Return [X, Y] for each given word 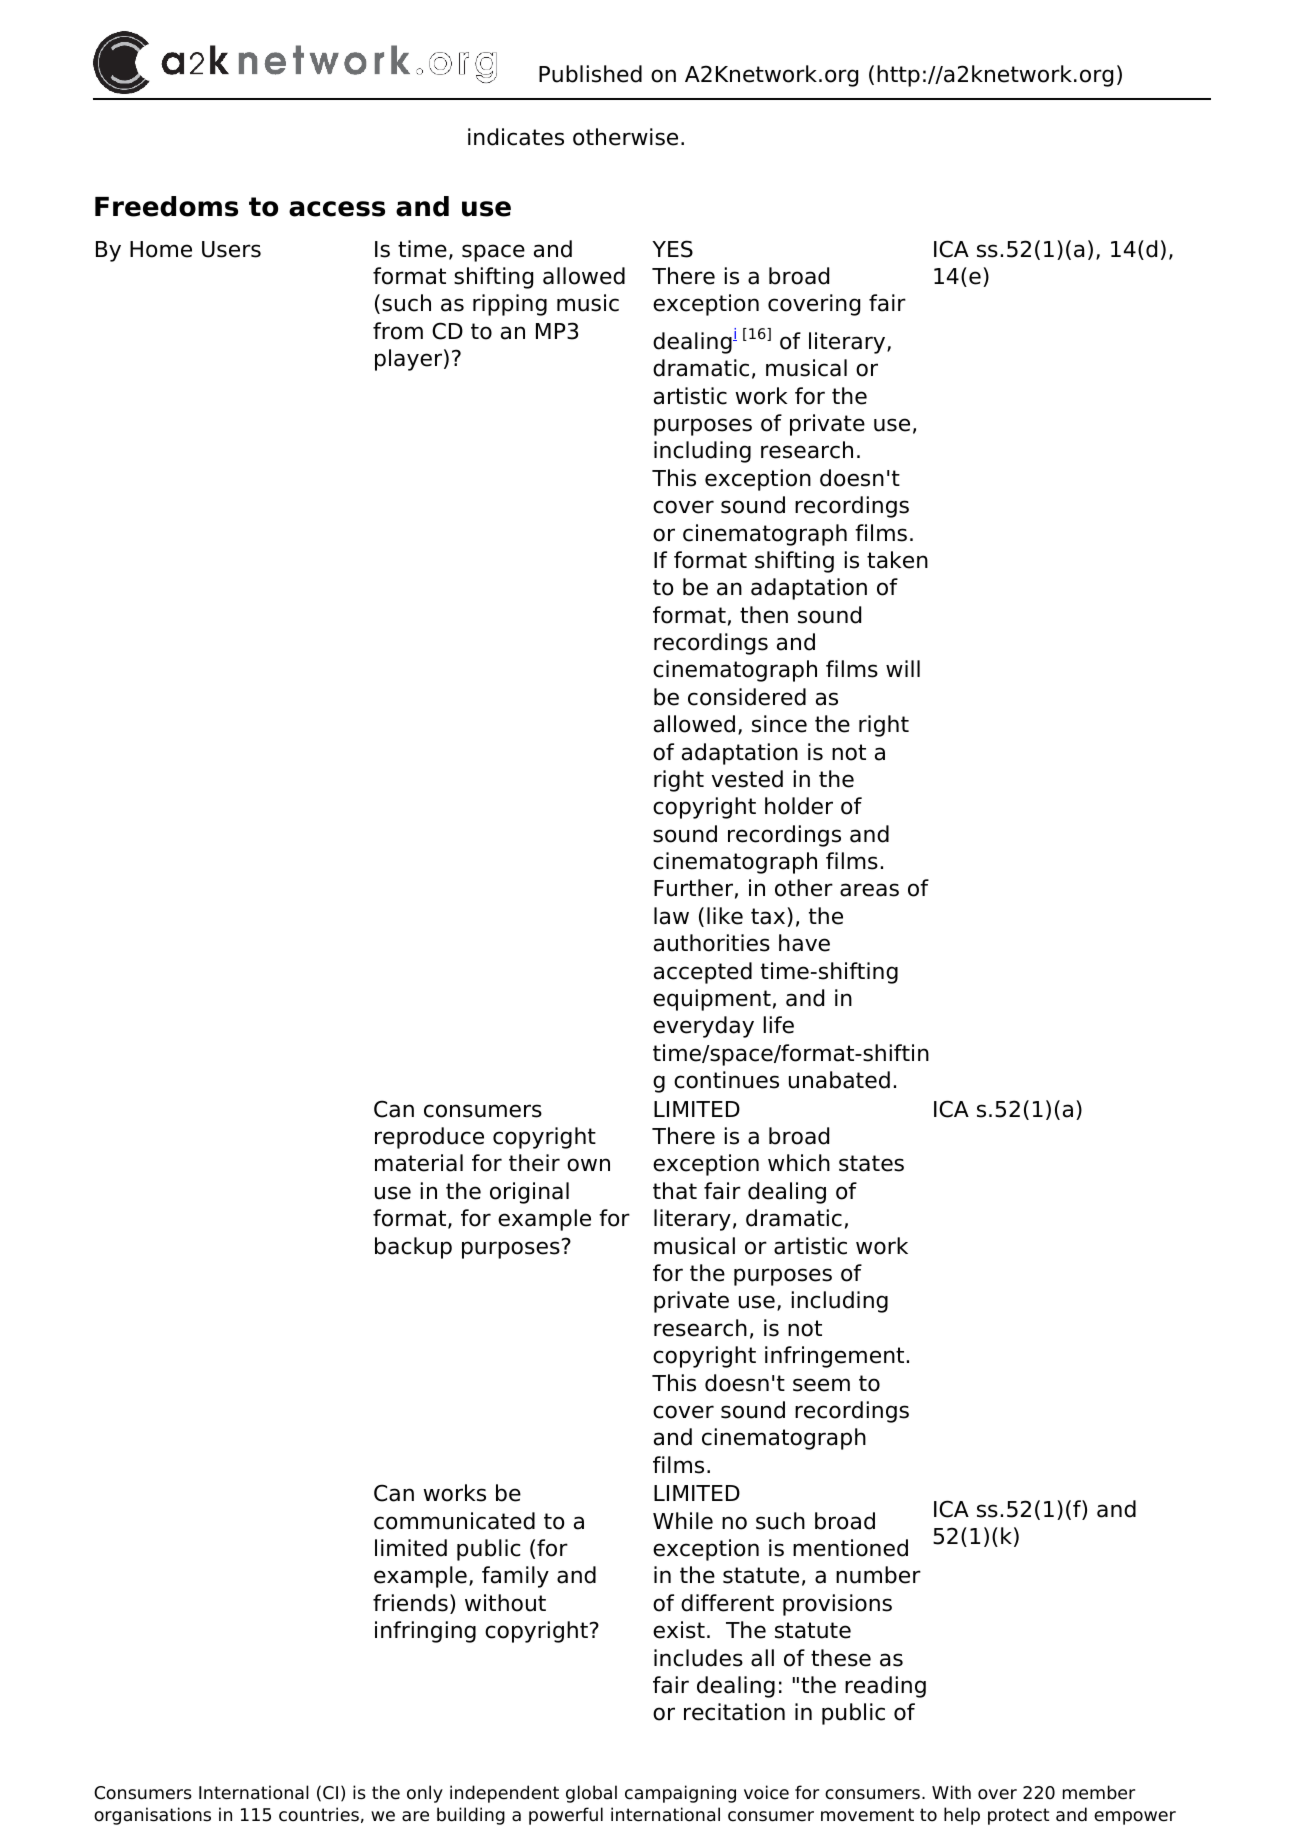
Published [590, 74]
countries [319, 1814]
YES [672, 249]
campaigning [680, 1794]
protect [1019, 1816]
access [337, 209]
